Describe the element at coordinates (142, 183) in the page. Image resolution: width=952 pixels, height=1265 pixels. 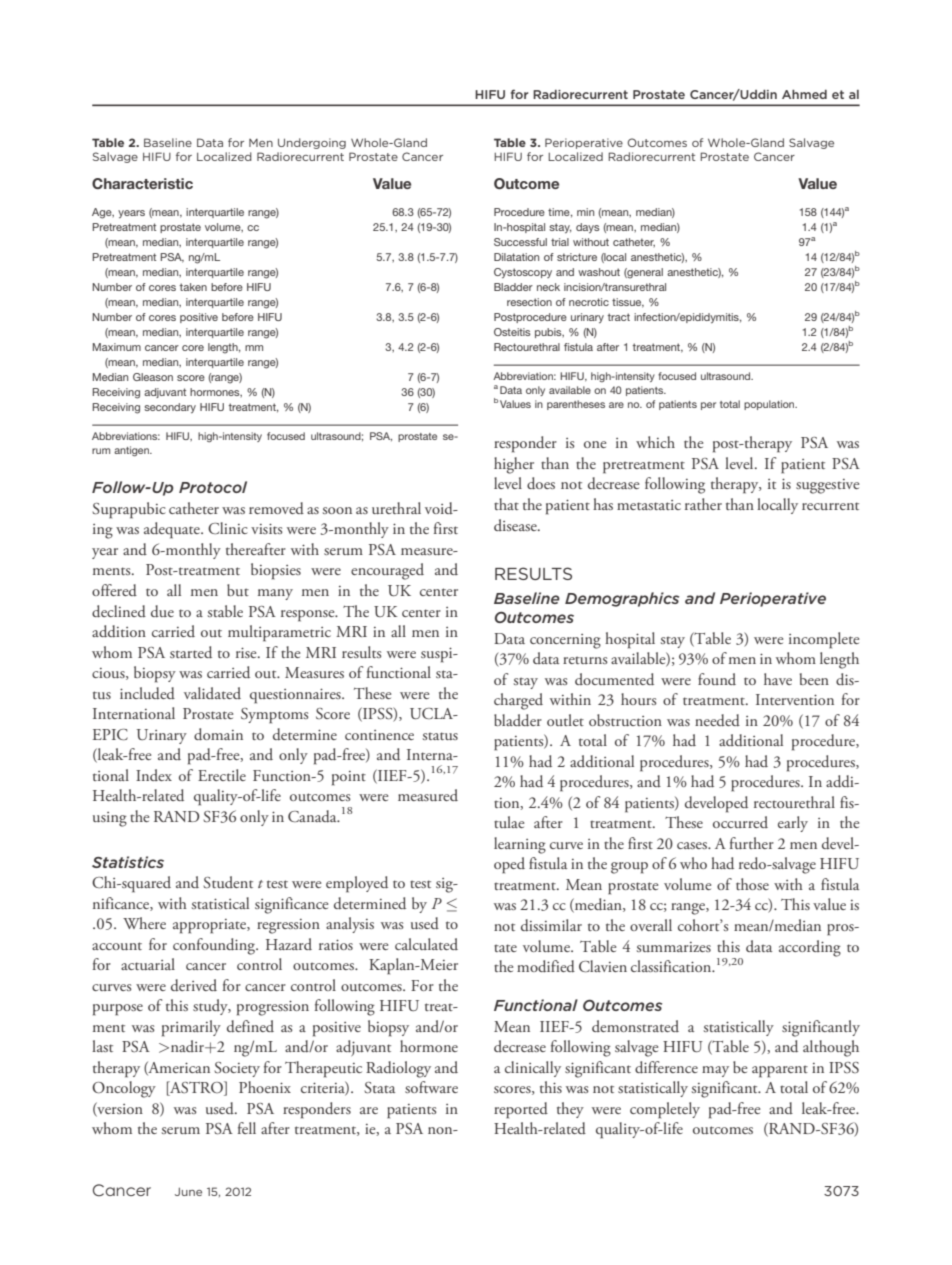
I see `Characteristic` at that location.
